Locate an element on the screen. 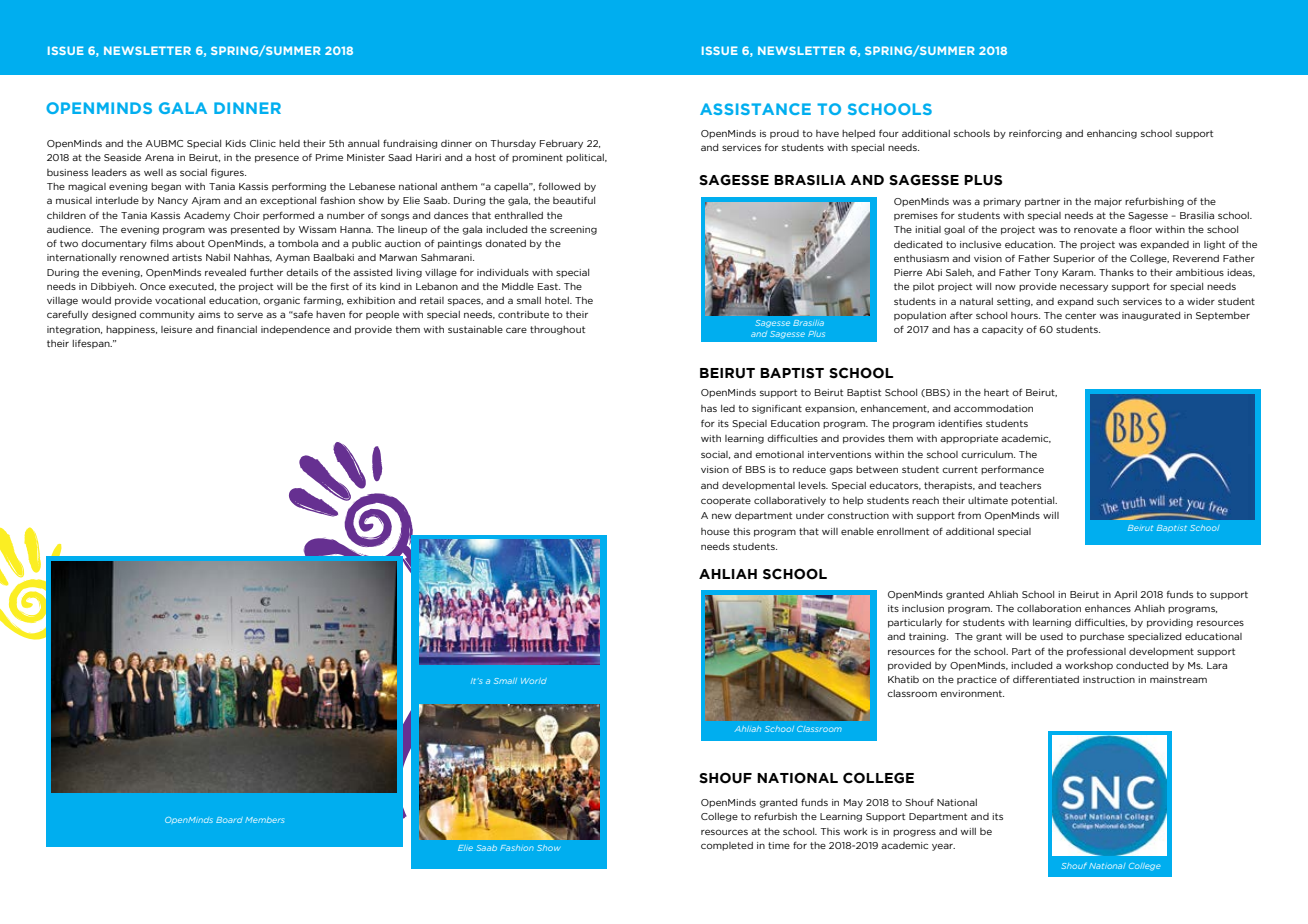 The width and height of the screenshot is (1308, 924). February is located at coordinates (561, 144).
